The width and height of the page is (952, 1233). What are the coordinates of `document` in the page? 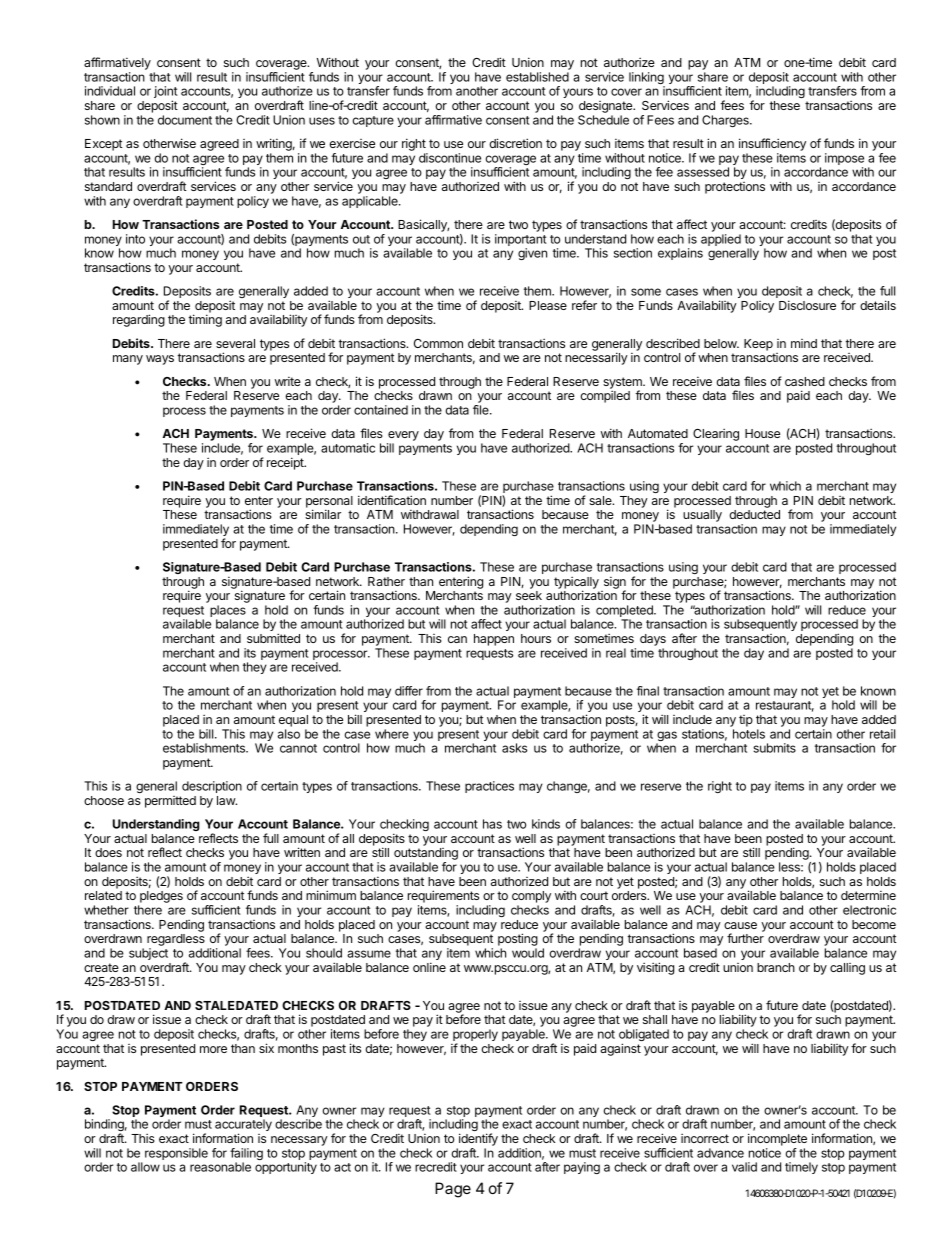 It's located at (185, 120).
